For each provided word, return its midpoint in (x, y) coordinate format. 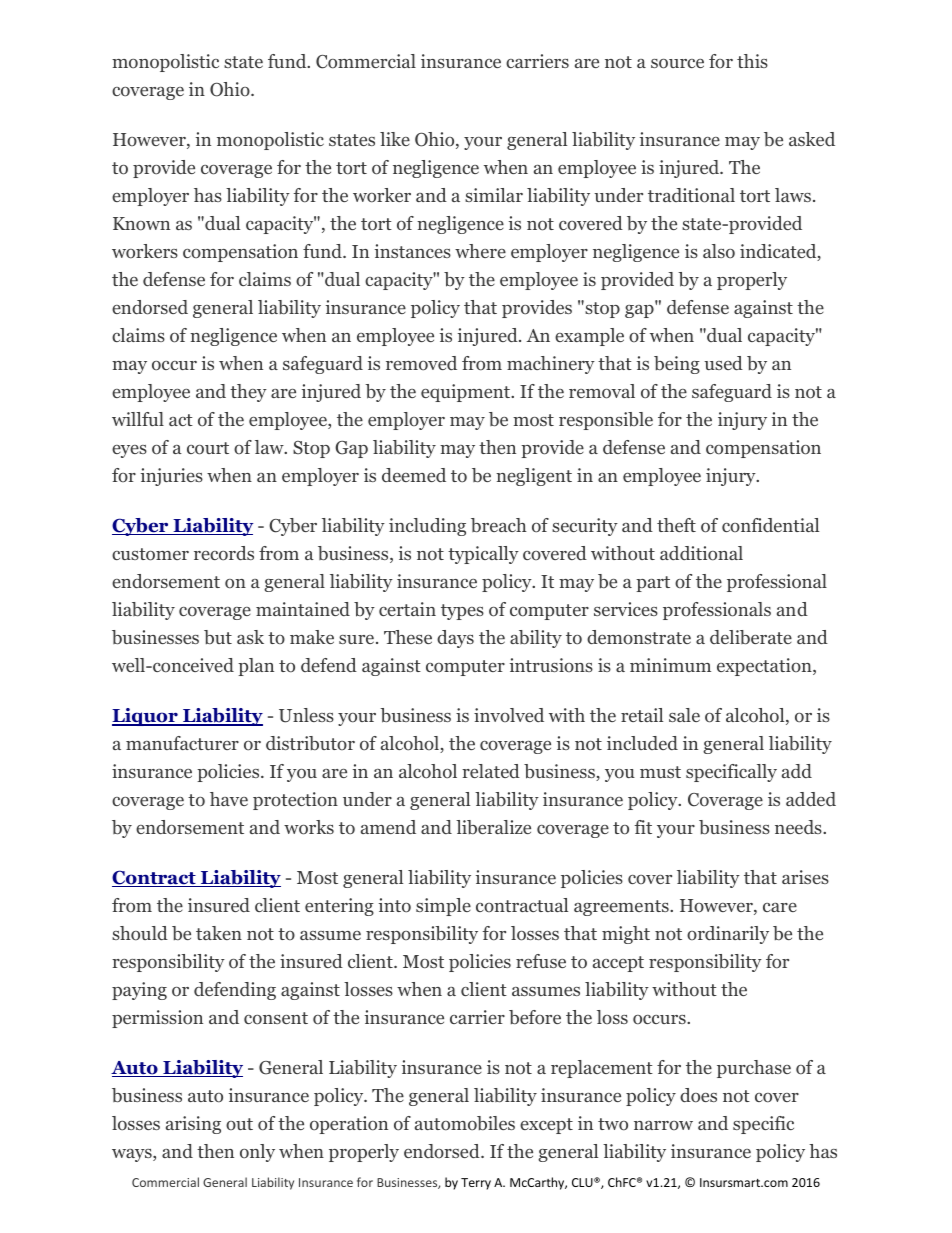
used (723, 363)
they (248, 393)
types (462, 612)
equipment (467, 393)
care (780, 907)
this (752, 61)
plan (256, 667)
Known (141, 224)
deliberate (751, 637)
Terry (476, 1184)
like (395, 139)
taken (219, 933)
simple (443, 907)
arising (193, 1125)
